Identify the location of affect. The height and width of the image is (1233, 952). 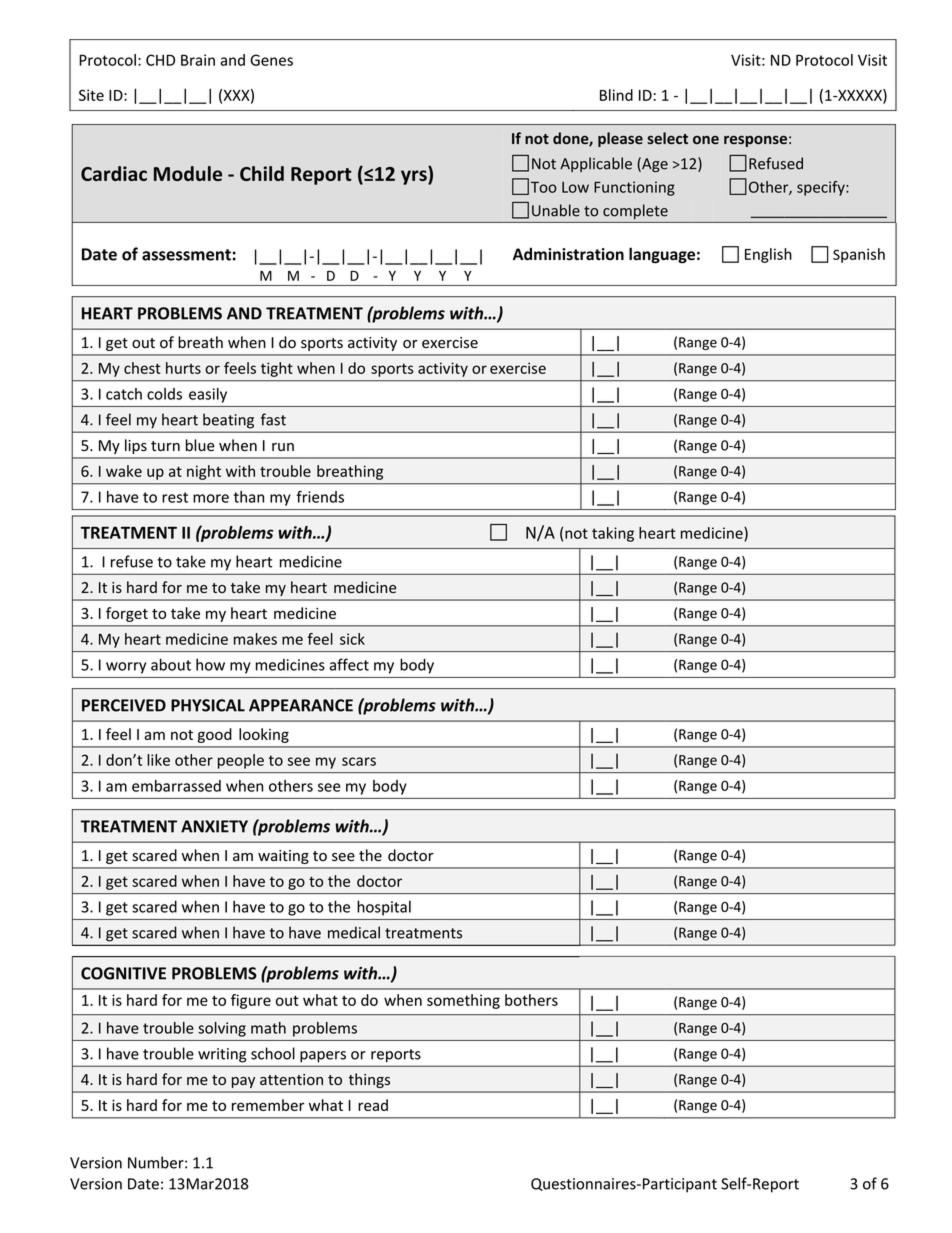
(349, 664).
